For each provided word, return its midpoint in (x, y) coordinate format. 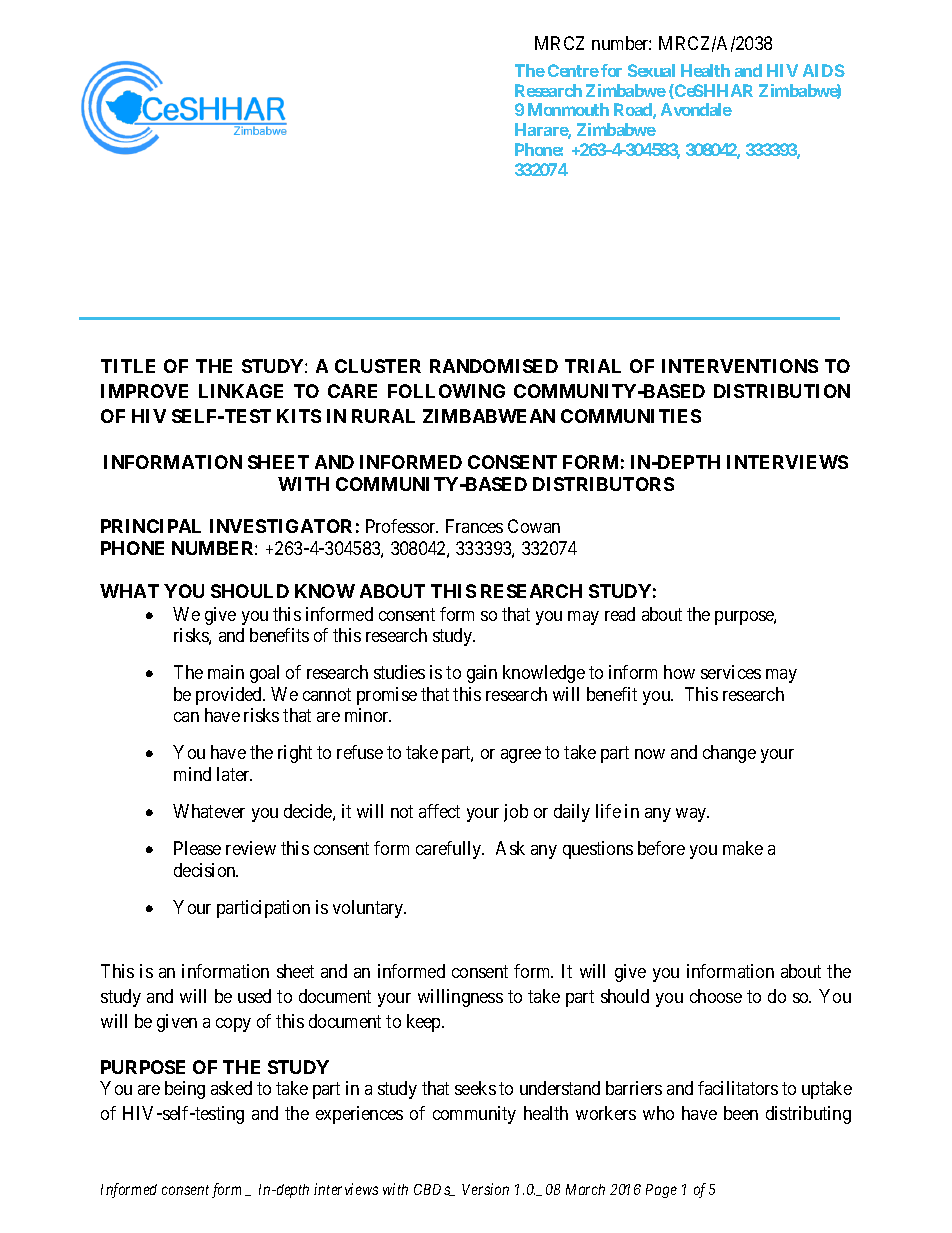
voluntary (369, 909)
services (731, 672)
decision (206, 870)
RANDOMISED (494, 366)
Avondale (696, 109)
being (185, 1090)
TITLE (128, 366)
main (226, 672)
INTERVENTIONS (740, 366)
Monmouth (568, 109)
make (743, 848)
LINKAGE (241, 391)
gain (482, 674)
